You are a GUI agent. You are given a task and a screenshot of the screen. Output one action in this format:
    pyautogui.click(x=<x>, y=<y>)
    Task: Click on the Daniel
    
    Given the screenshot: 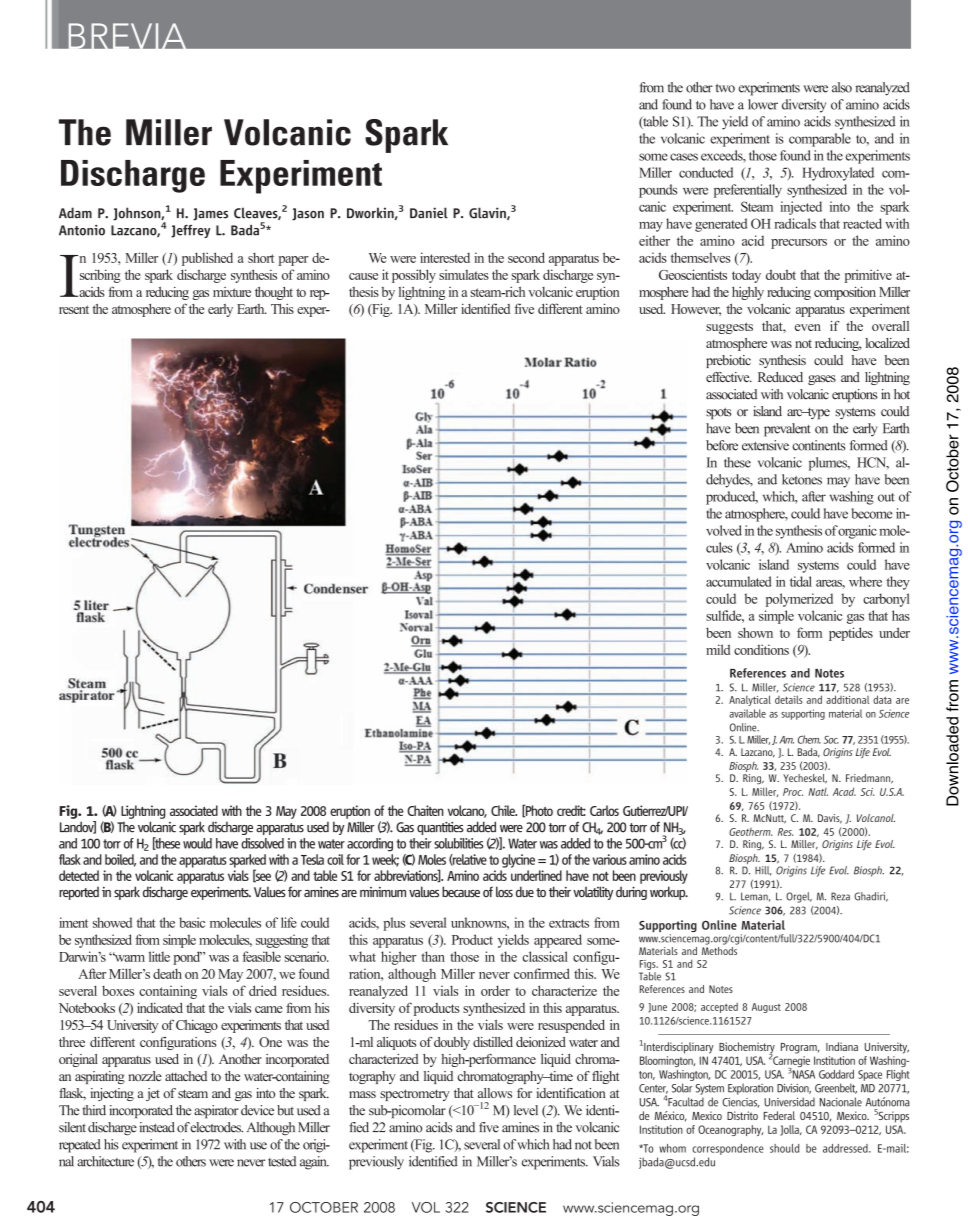 What is the action you would take?
    pyautogui.click(x=429, y=213)
